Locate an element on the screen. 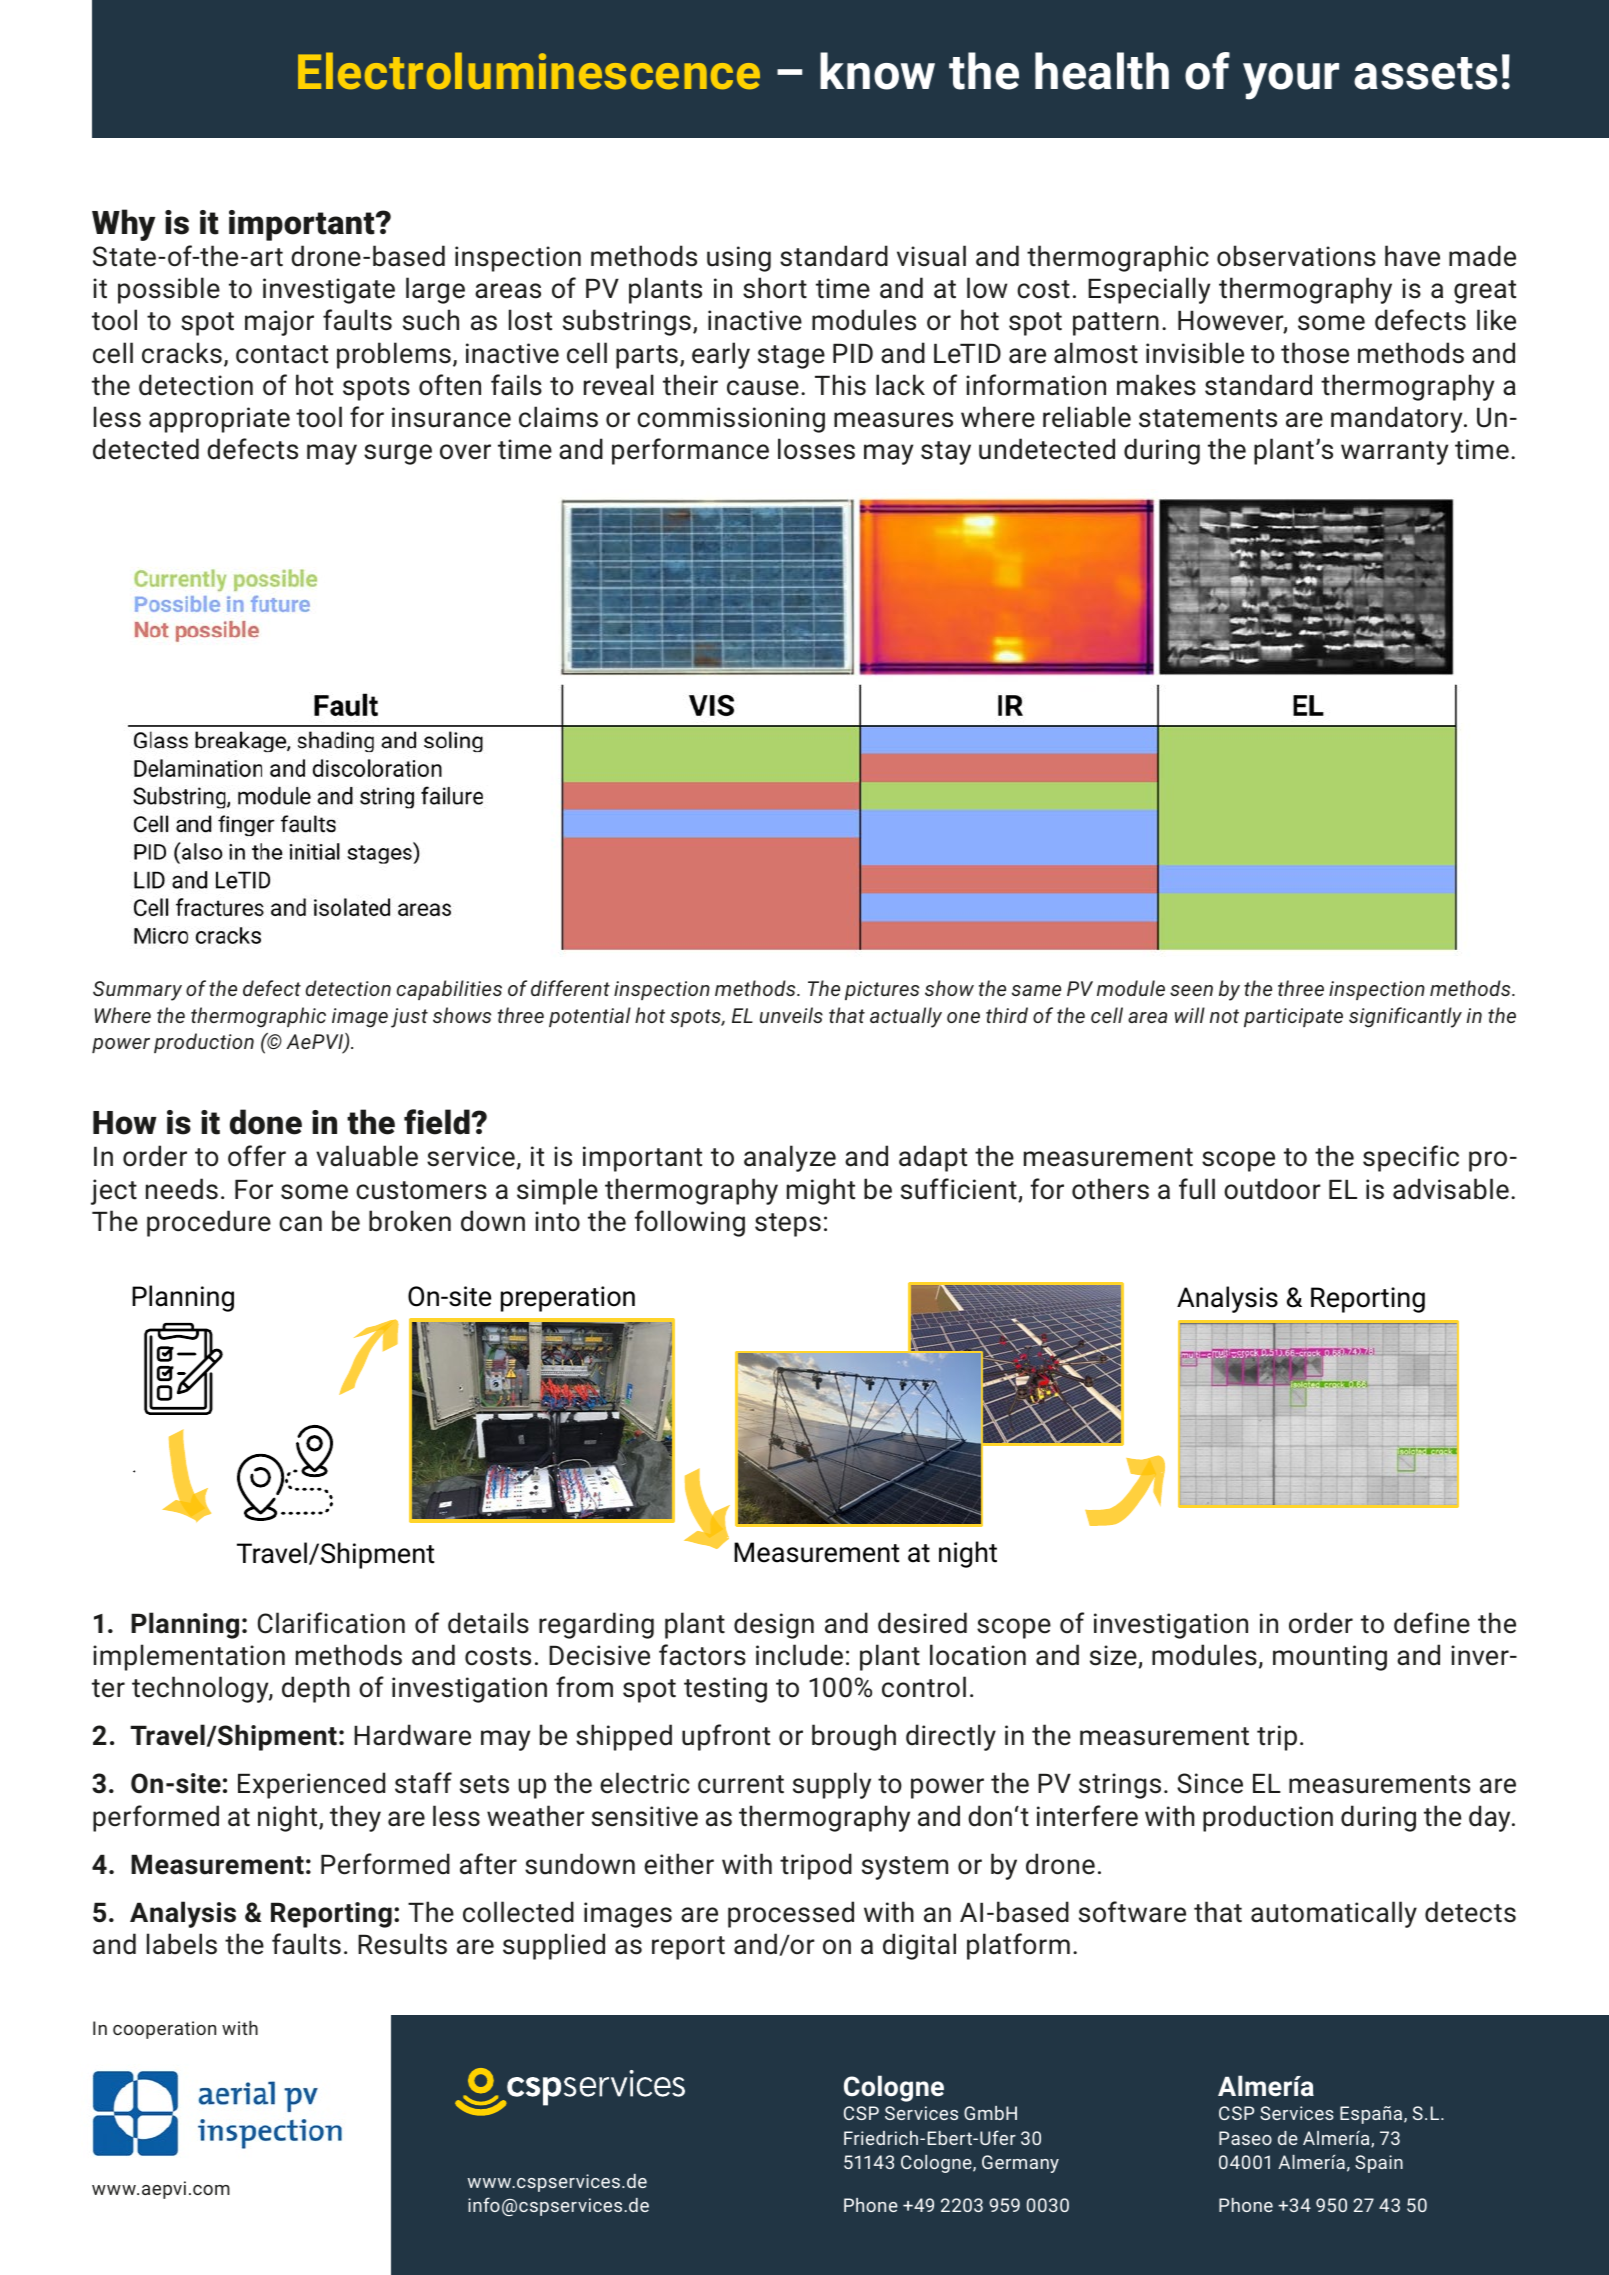 The height and width of the screenshot is (2275, 1609). surge is located at coordinates (398, 454).
